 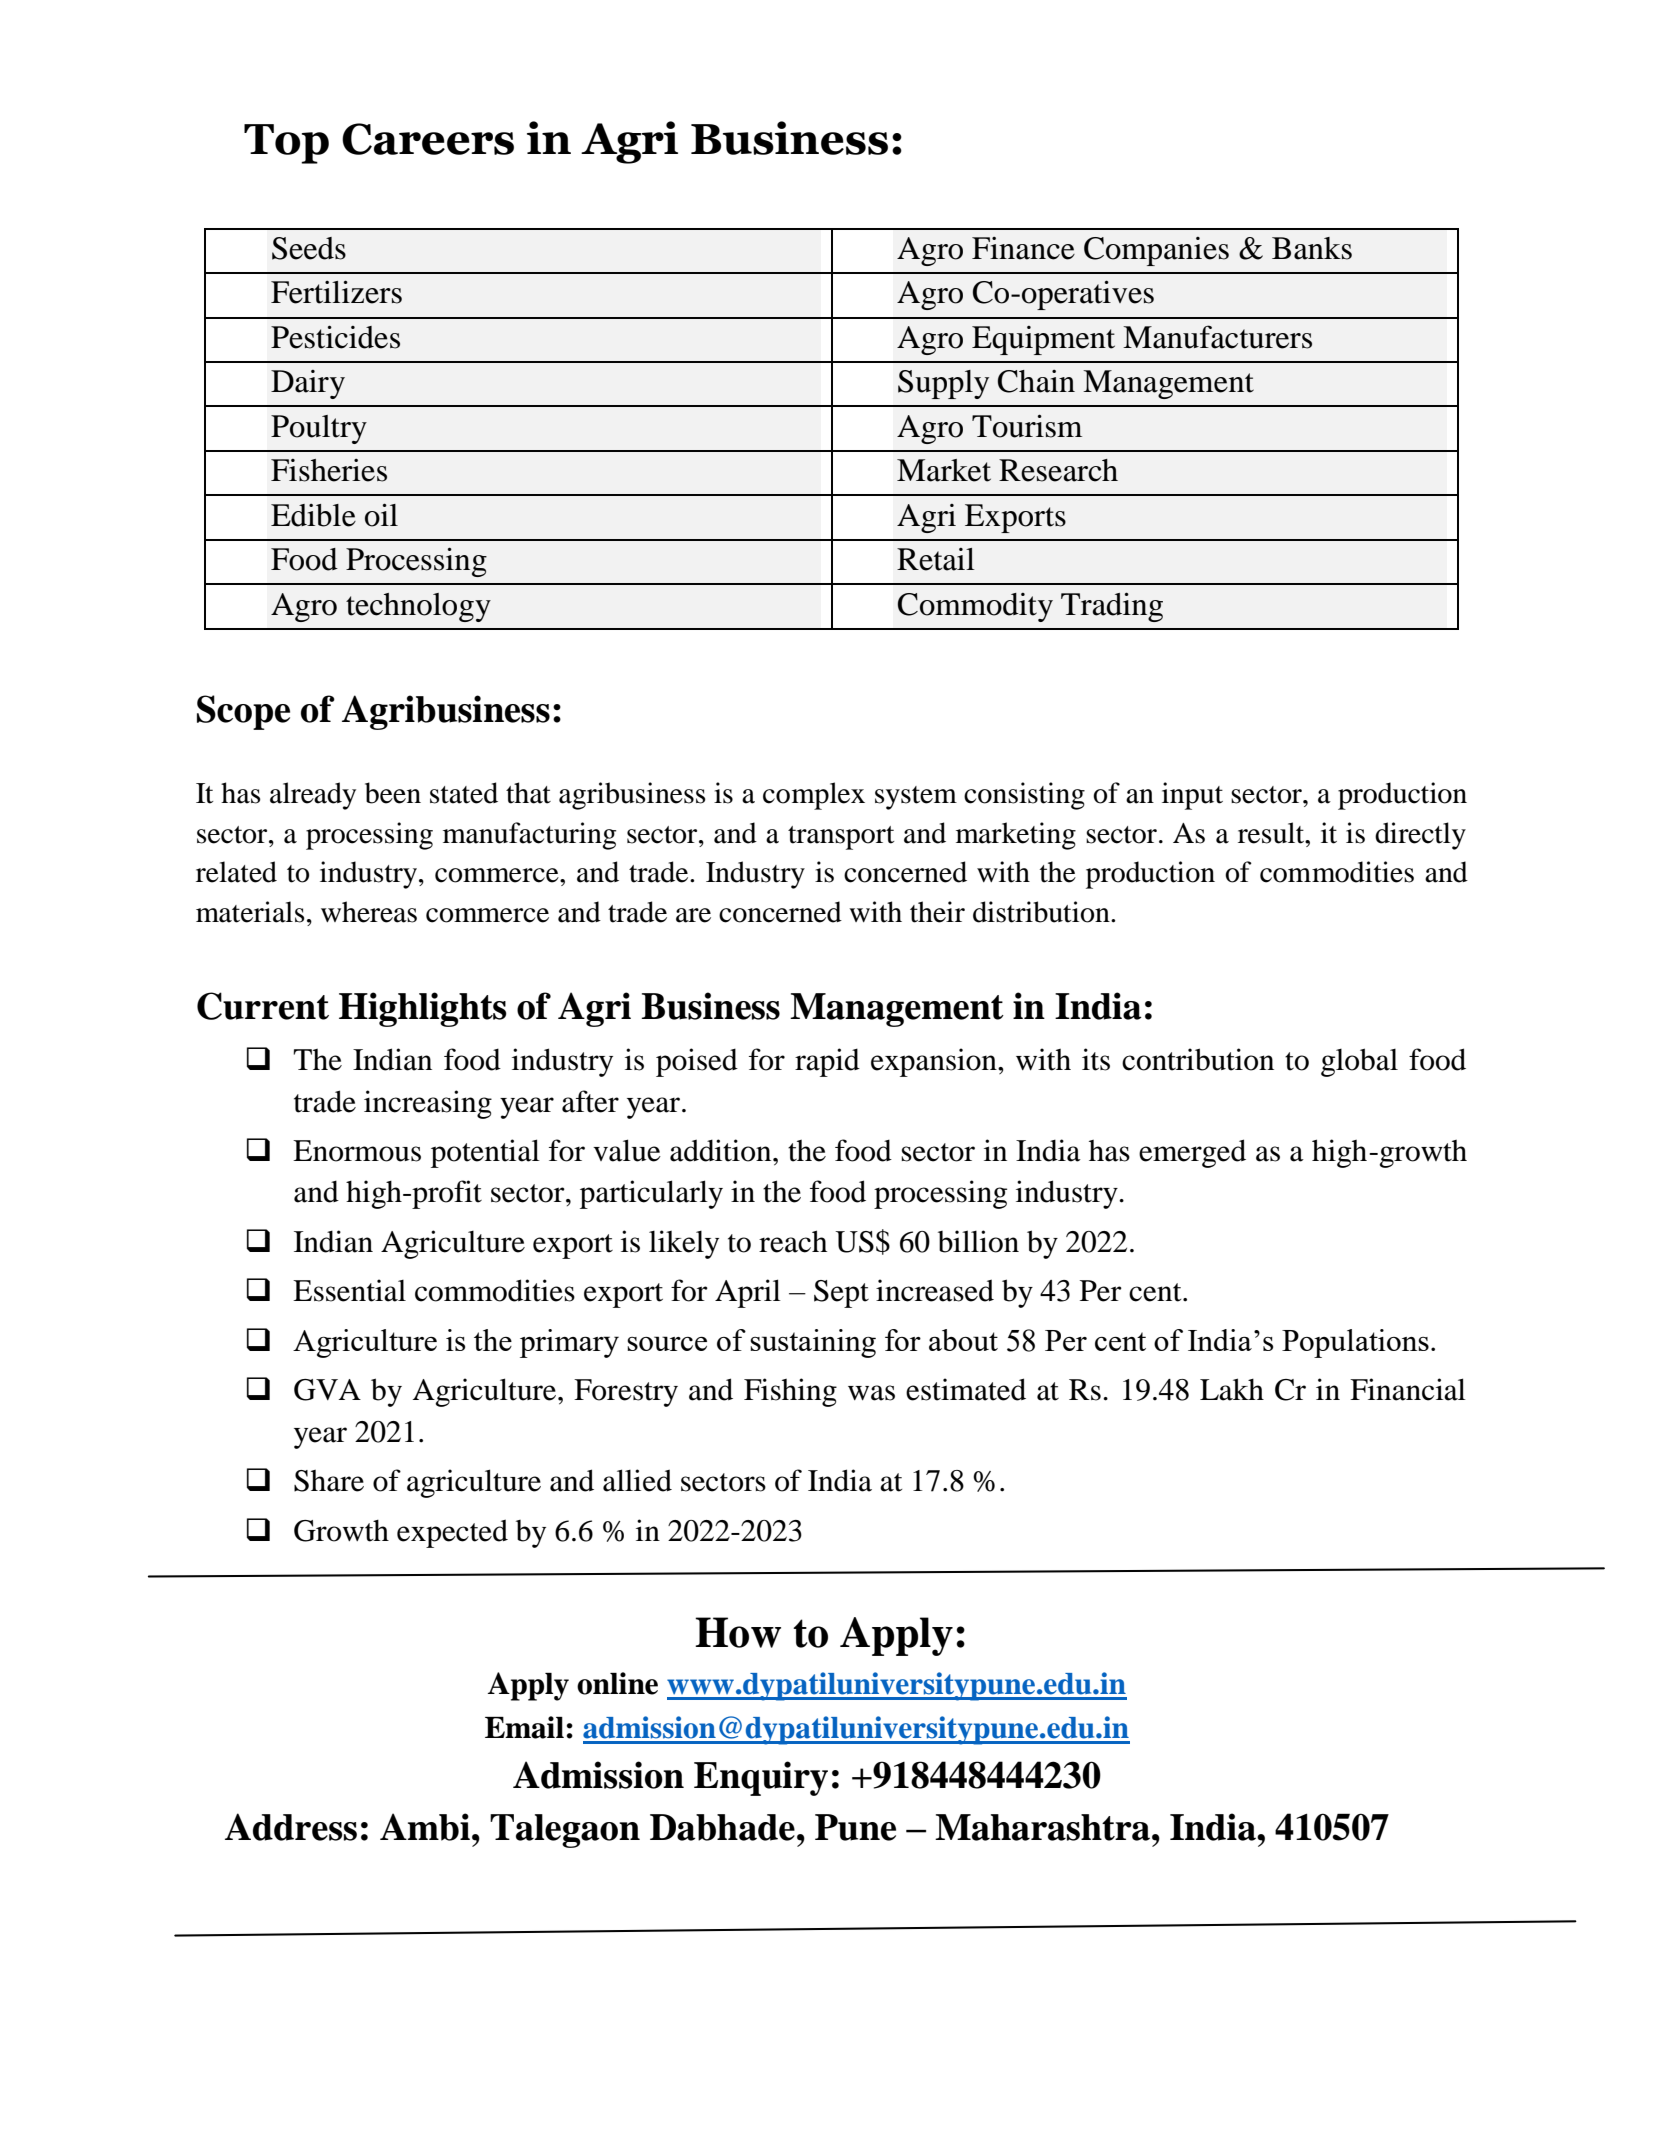 What do you see at coordinates (428, 139) in the image?
I see `Careers` at bounding box center [428, 139].
